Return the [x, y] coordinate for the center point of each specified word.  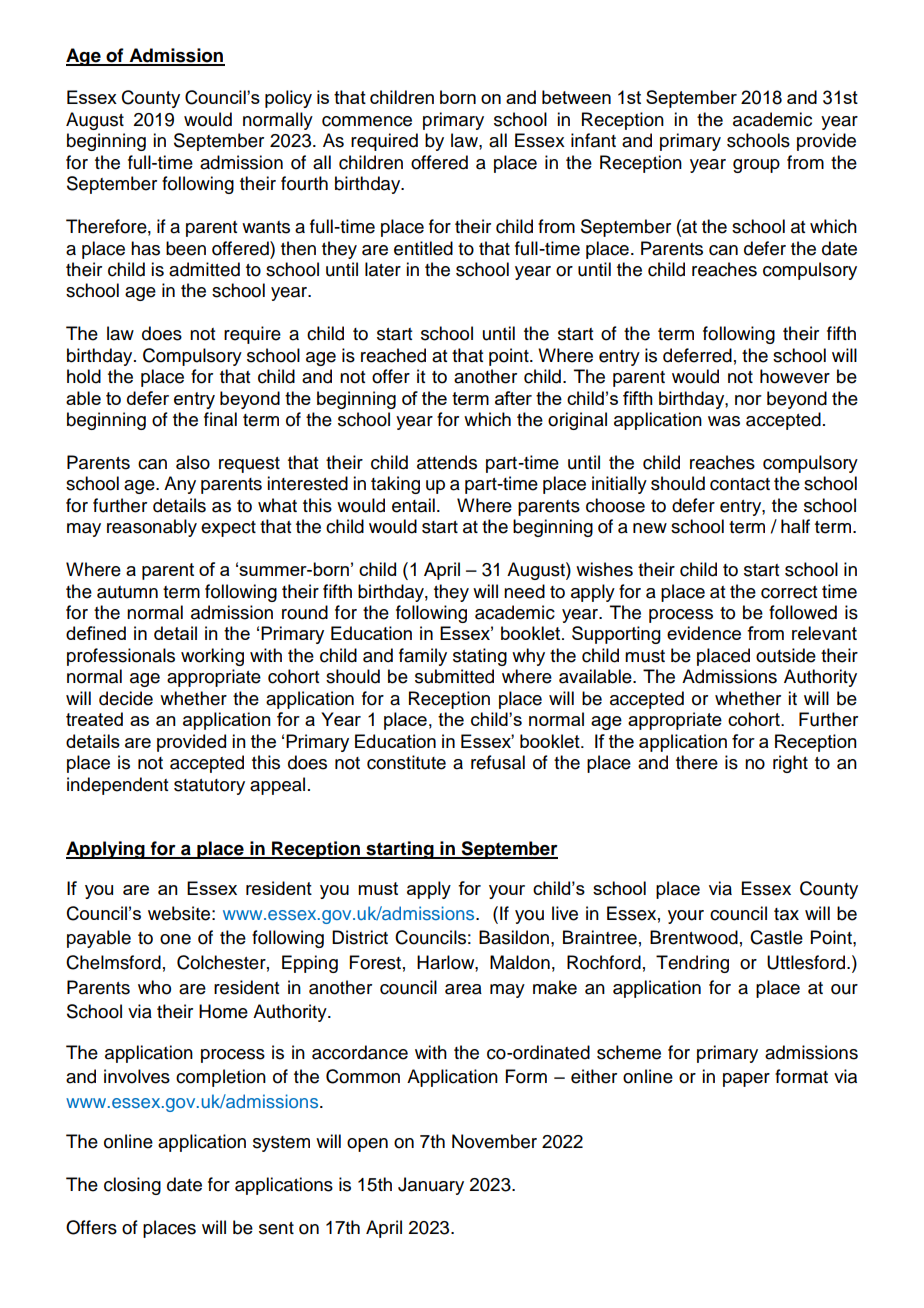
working [212, 657]
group [756, 166]
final [220, 419]
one [175, 939]
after [513, 398]
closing [132, 1186]
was [724, 421]
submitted [454, 676]
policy [288, 99]
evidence [704, 633]
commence [367, 121]
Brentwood [694, 937]
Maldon [520, 962]
